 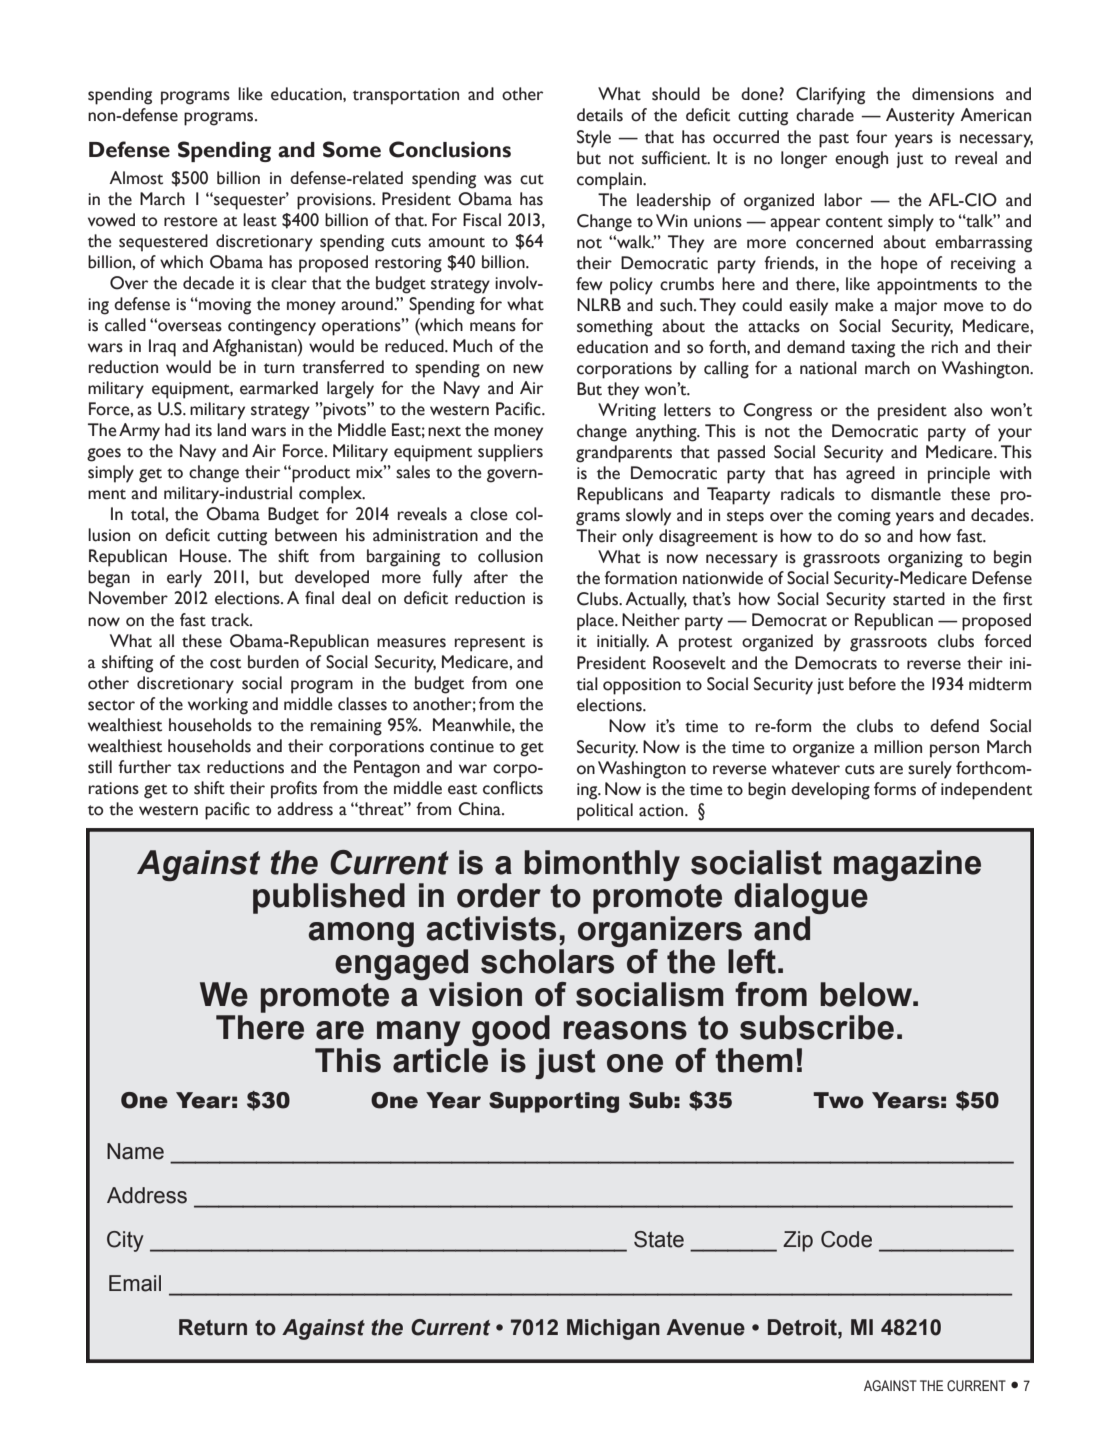 I want to click on order, so click(x=499, y=895).
